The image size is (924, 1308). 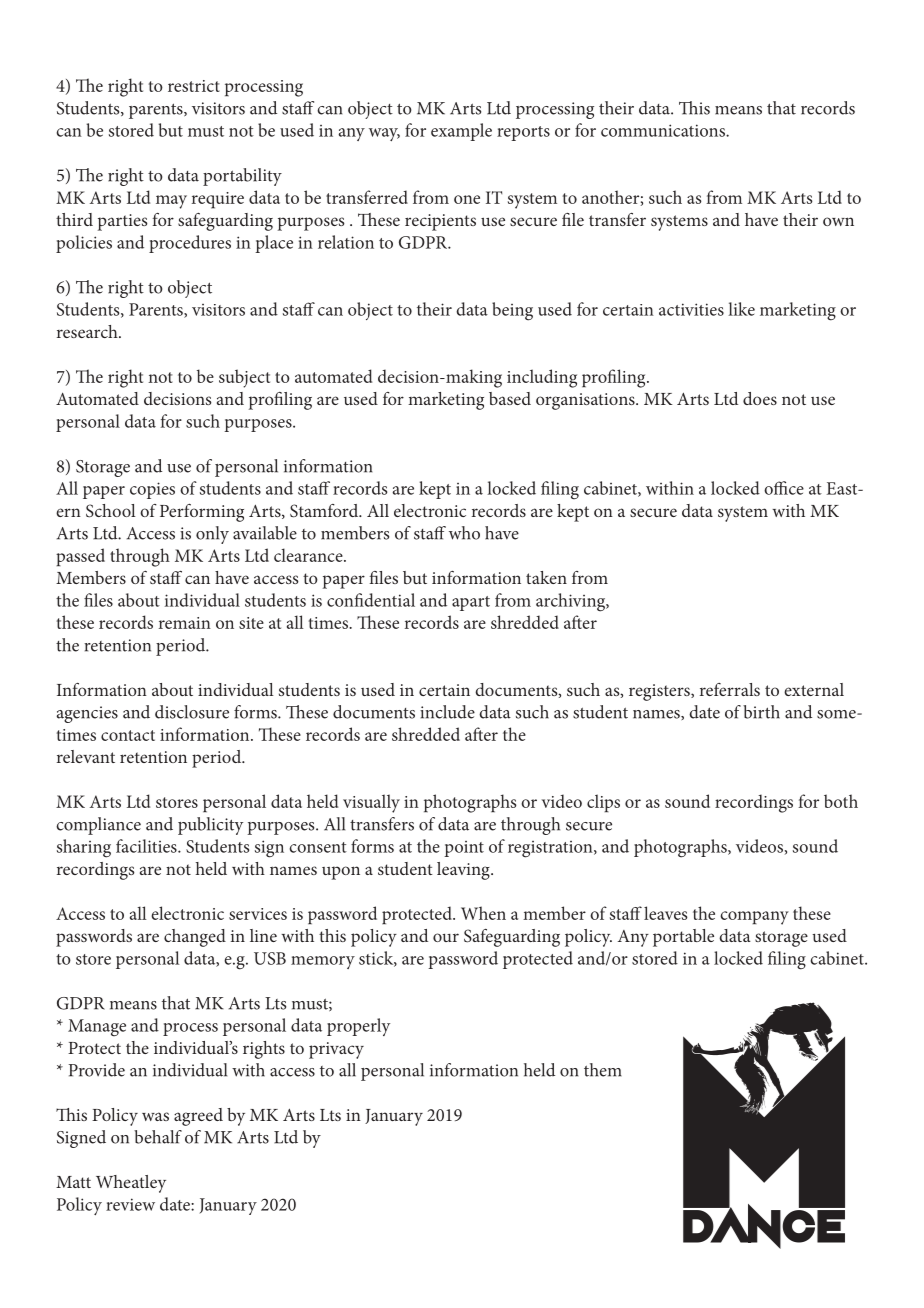 I want to click on apart, so click(x=471, y=603).
